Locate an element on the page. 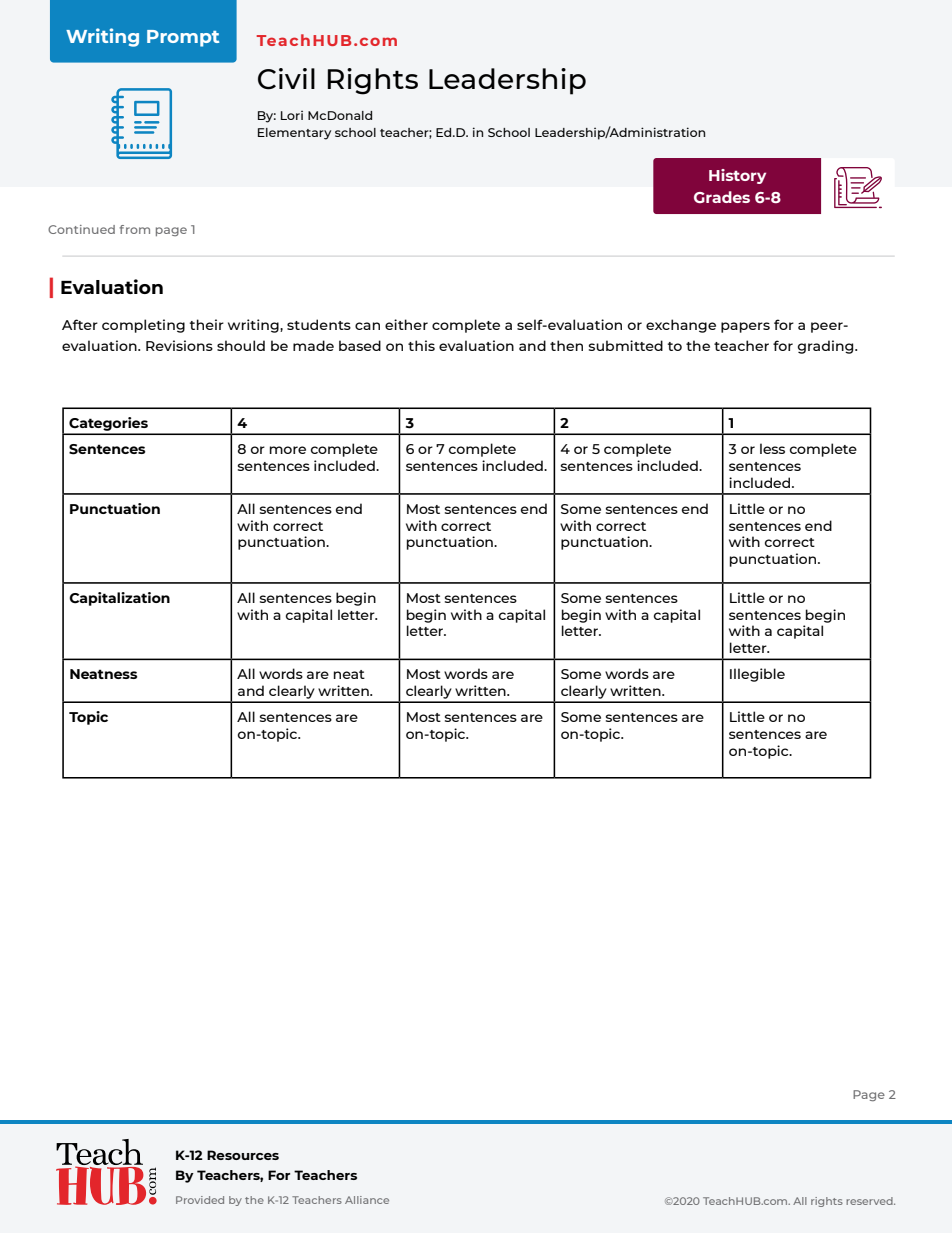 The width and height of the document is (952, 1233). History is located at coordinates (737, 176).
